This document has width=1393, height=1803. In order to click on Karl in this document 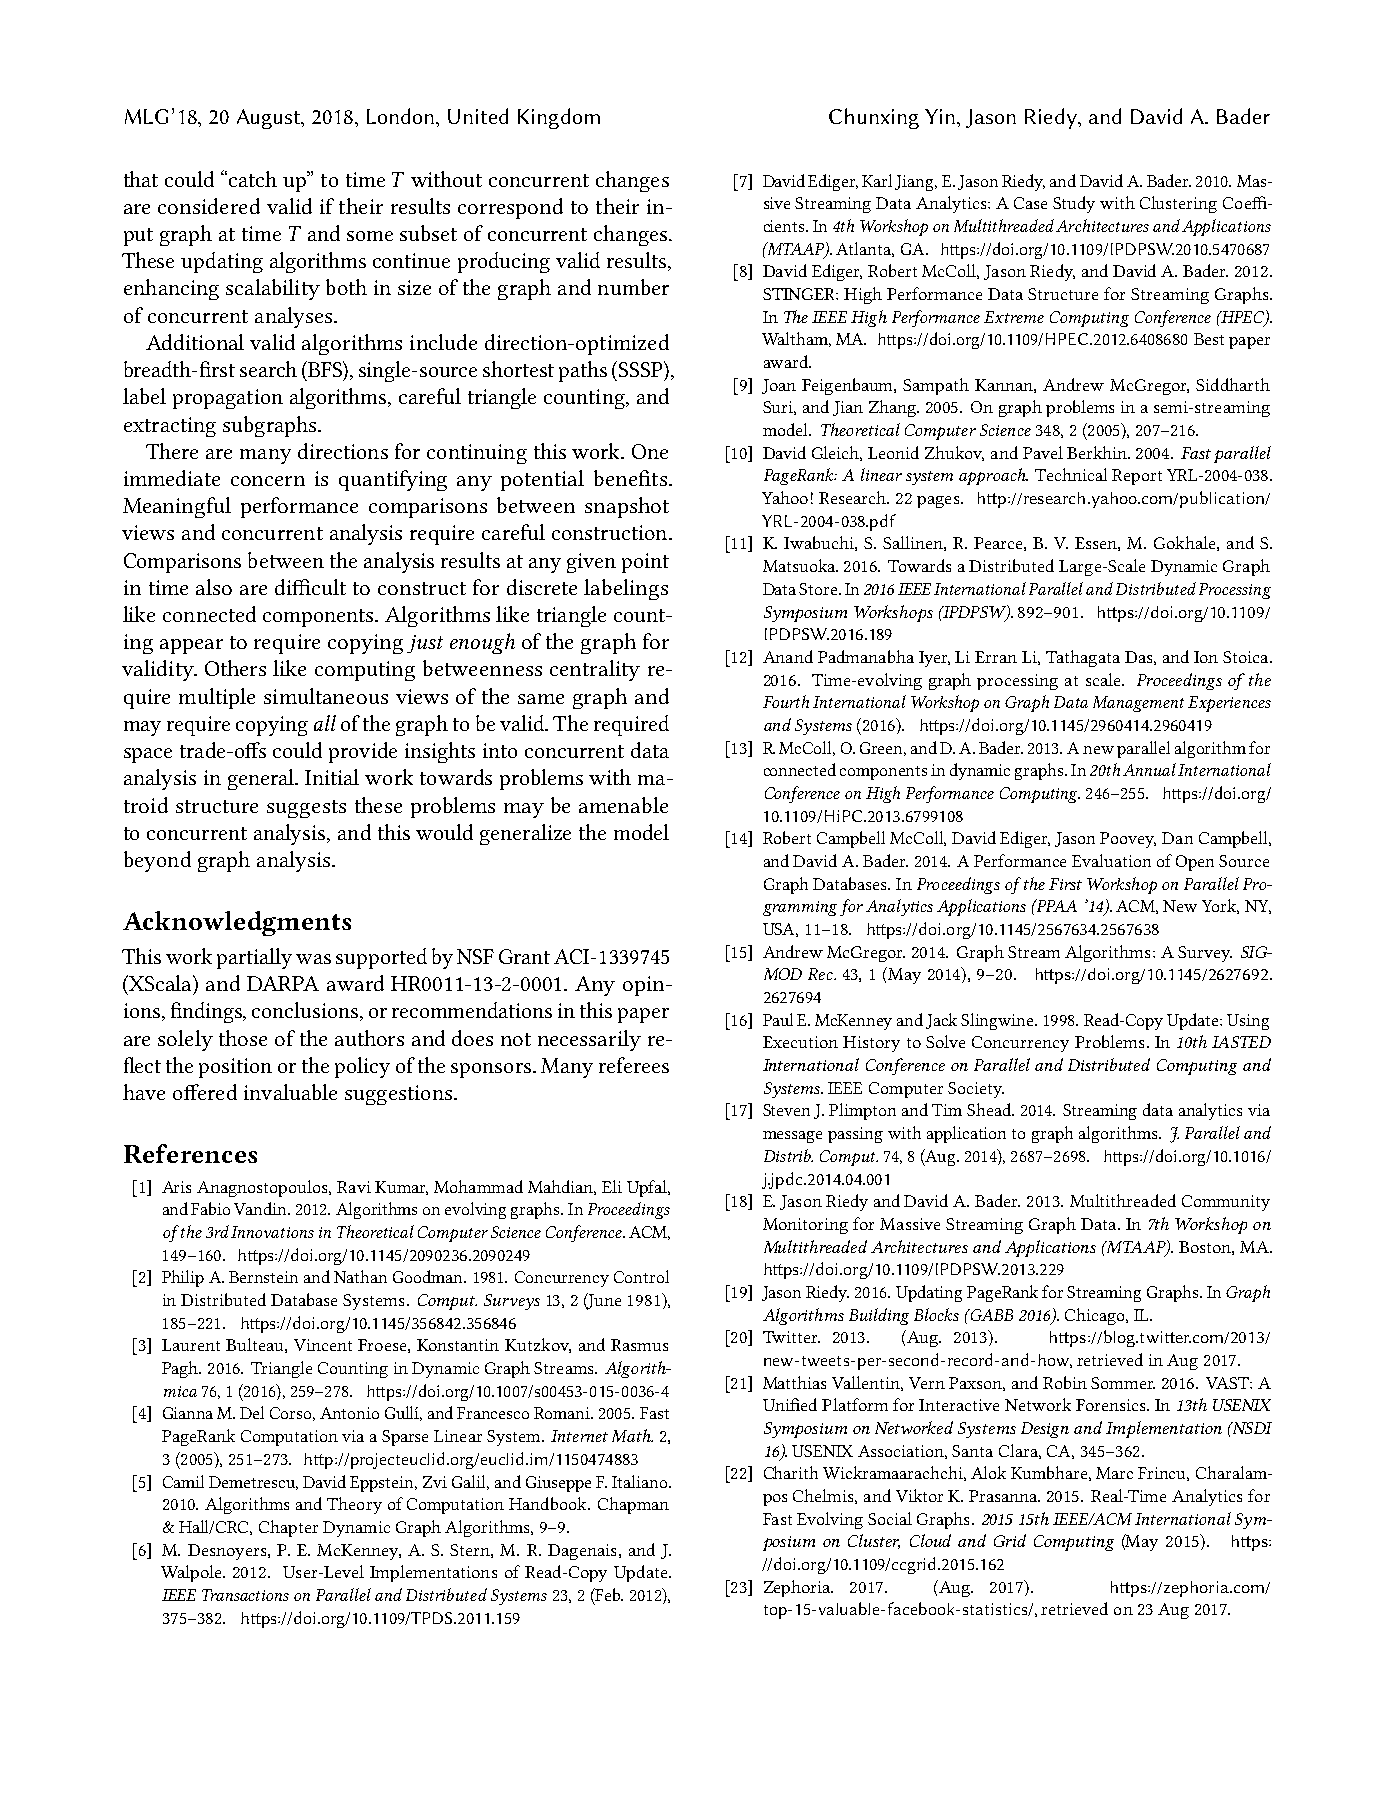, I will do `click(877, 180)`.
